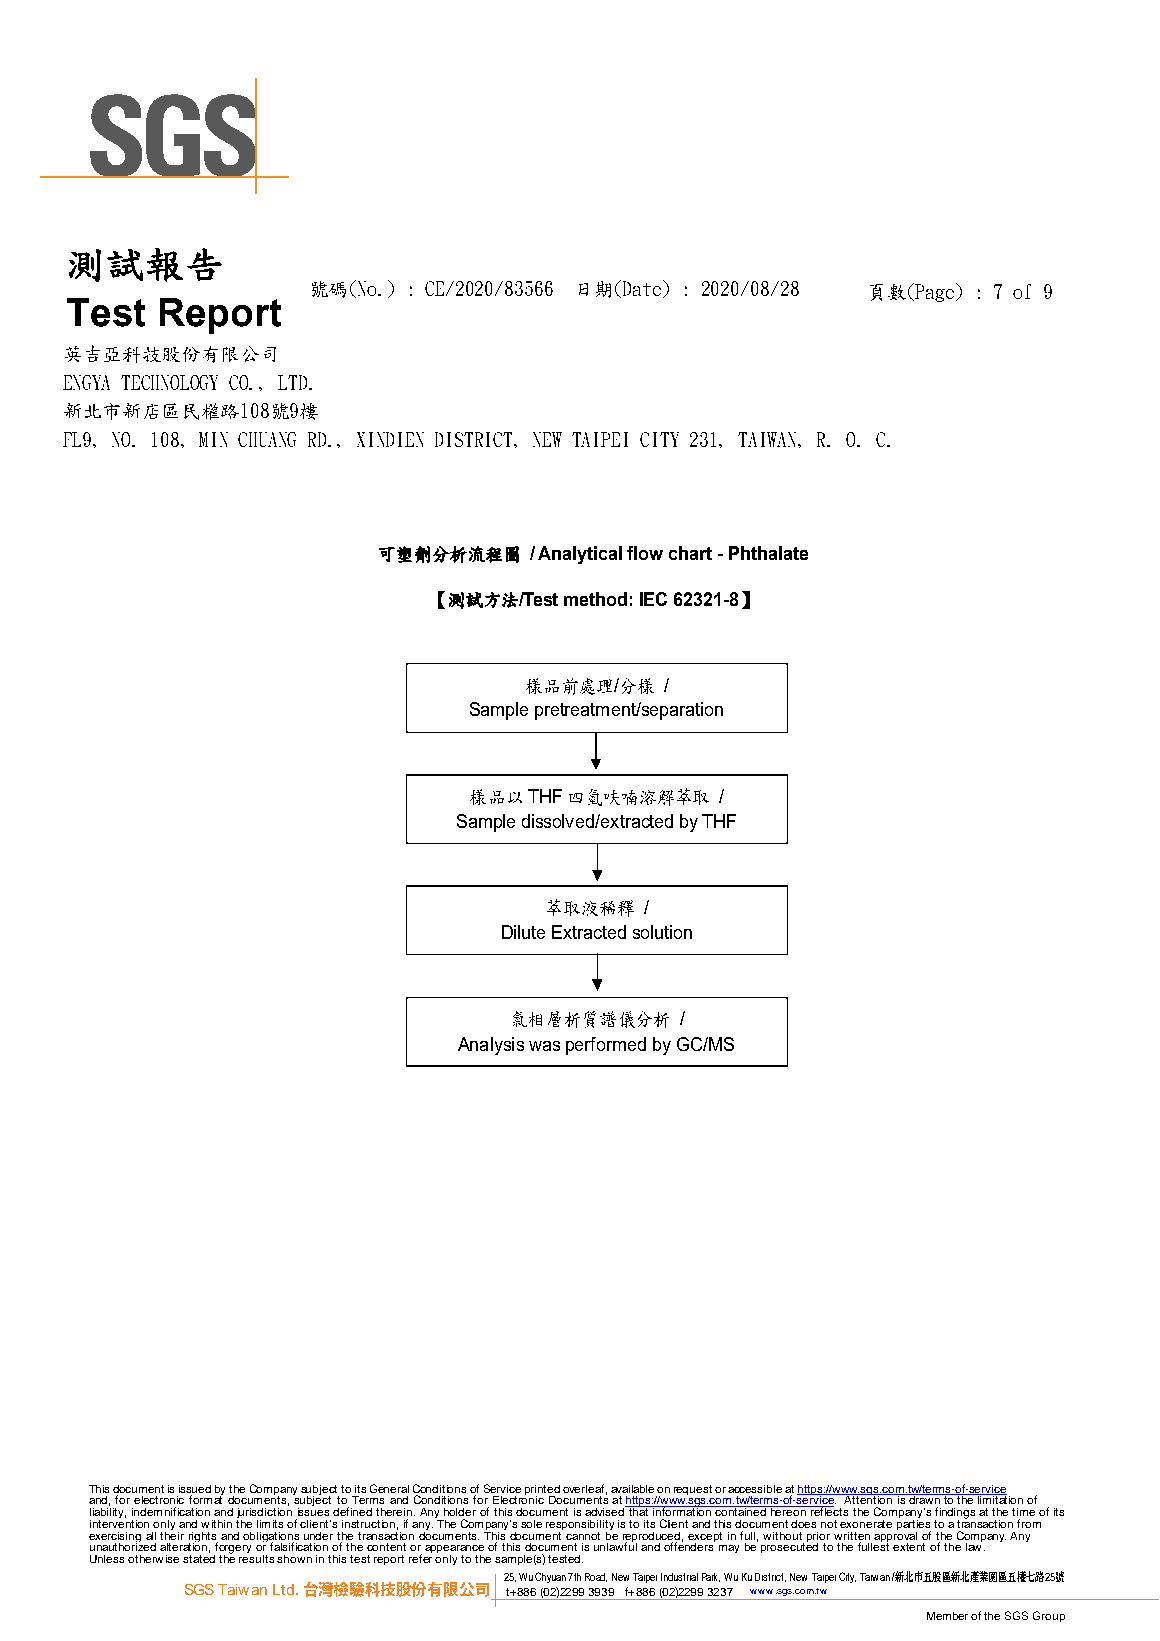 The image size is (1160, 1641). I want to click on Phthalate, so click(768, 553).
